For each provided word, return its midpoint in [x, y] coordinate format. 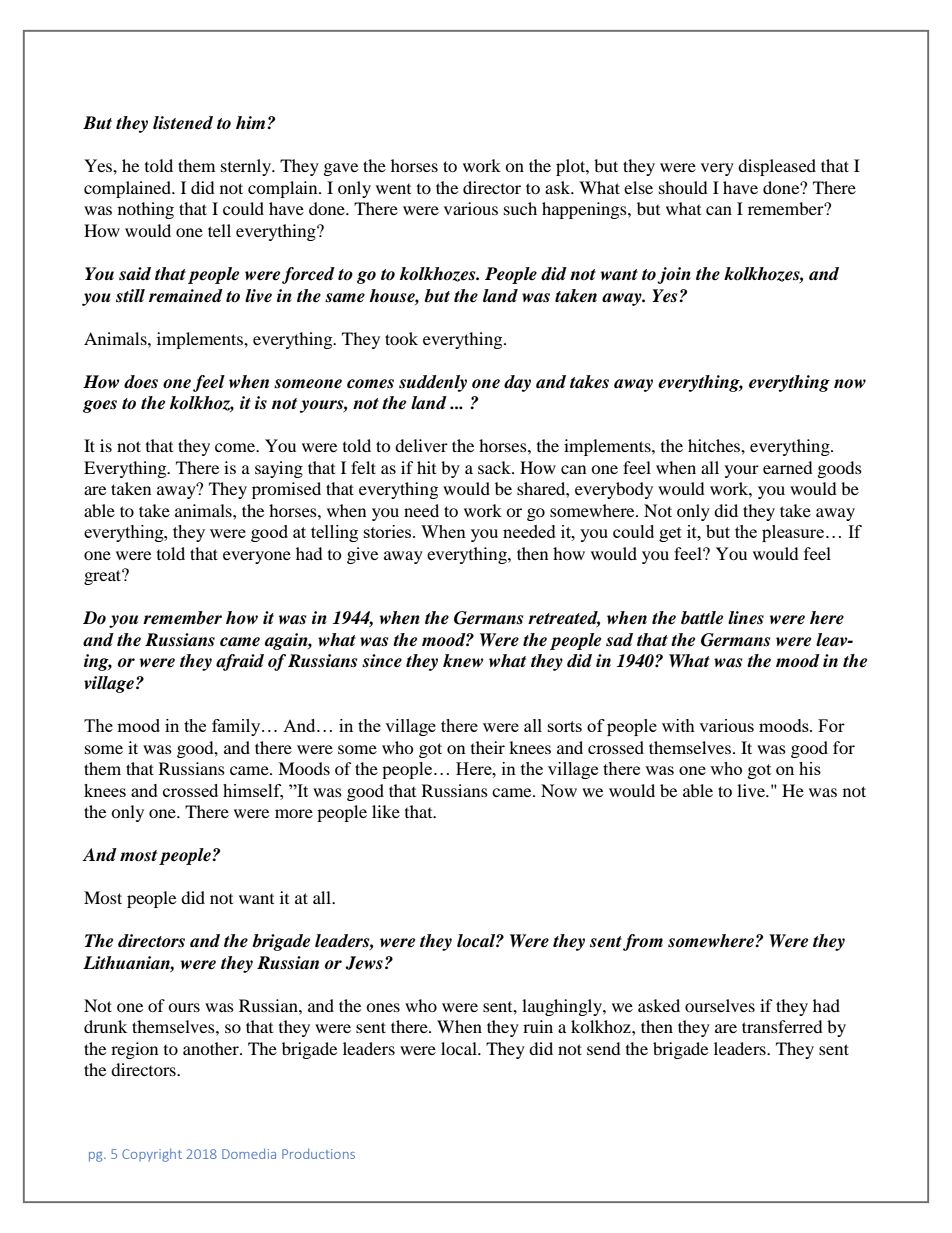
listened [183, 123]
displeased [777, 167]
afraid [240, 662]
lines [746, 618]
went [393, 189]
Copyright [152, 1155]
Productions [318, 1153]
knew [463, 661]
